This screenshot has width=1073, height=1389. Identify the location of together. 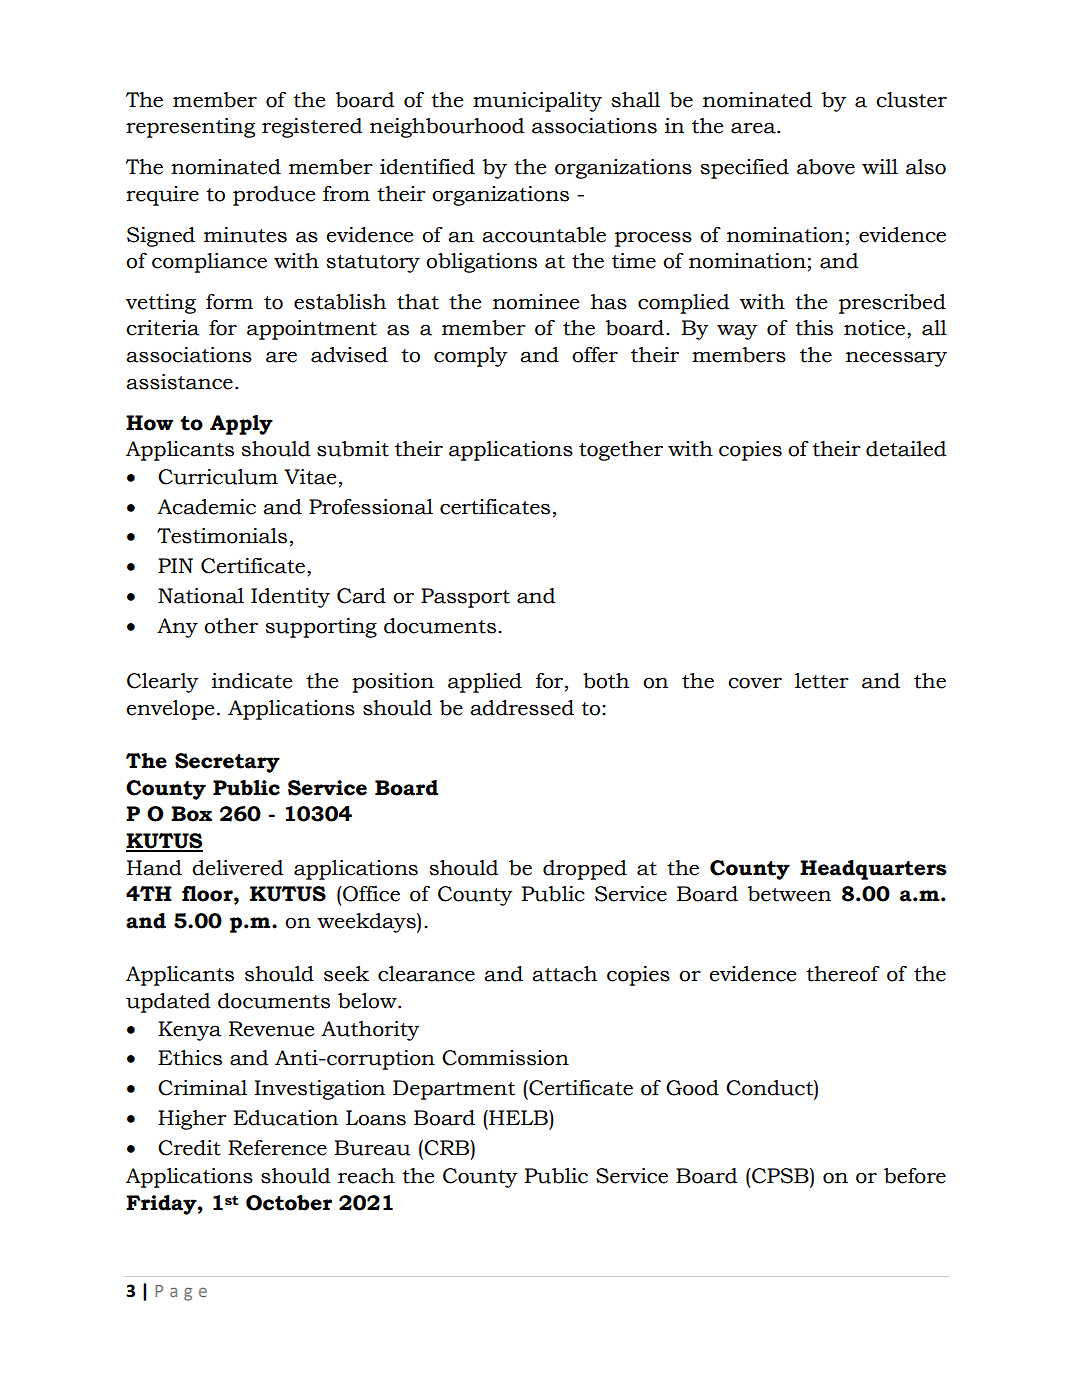
(621, 451).
